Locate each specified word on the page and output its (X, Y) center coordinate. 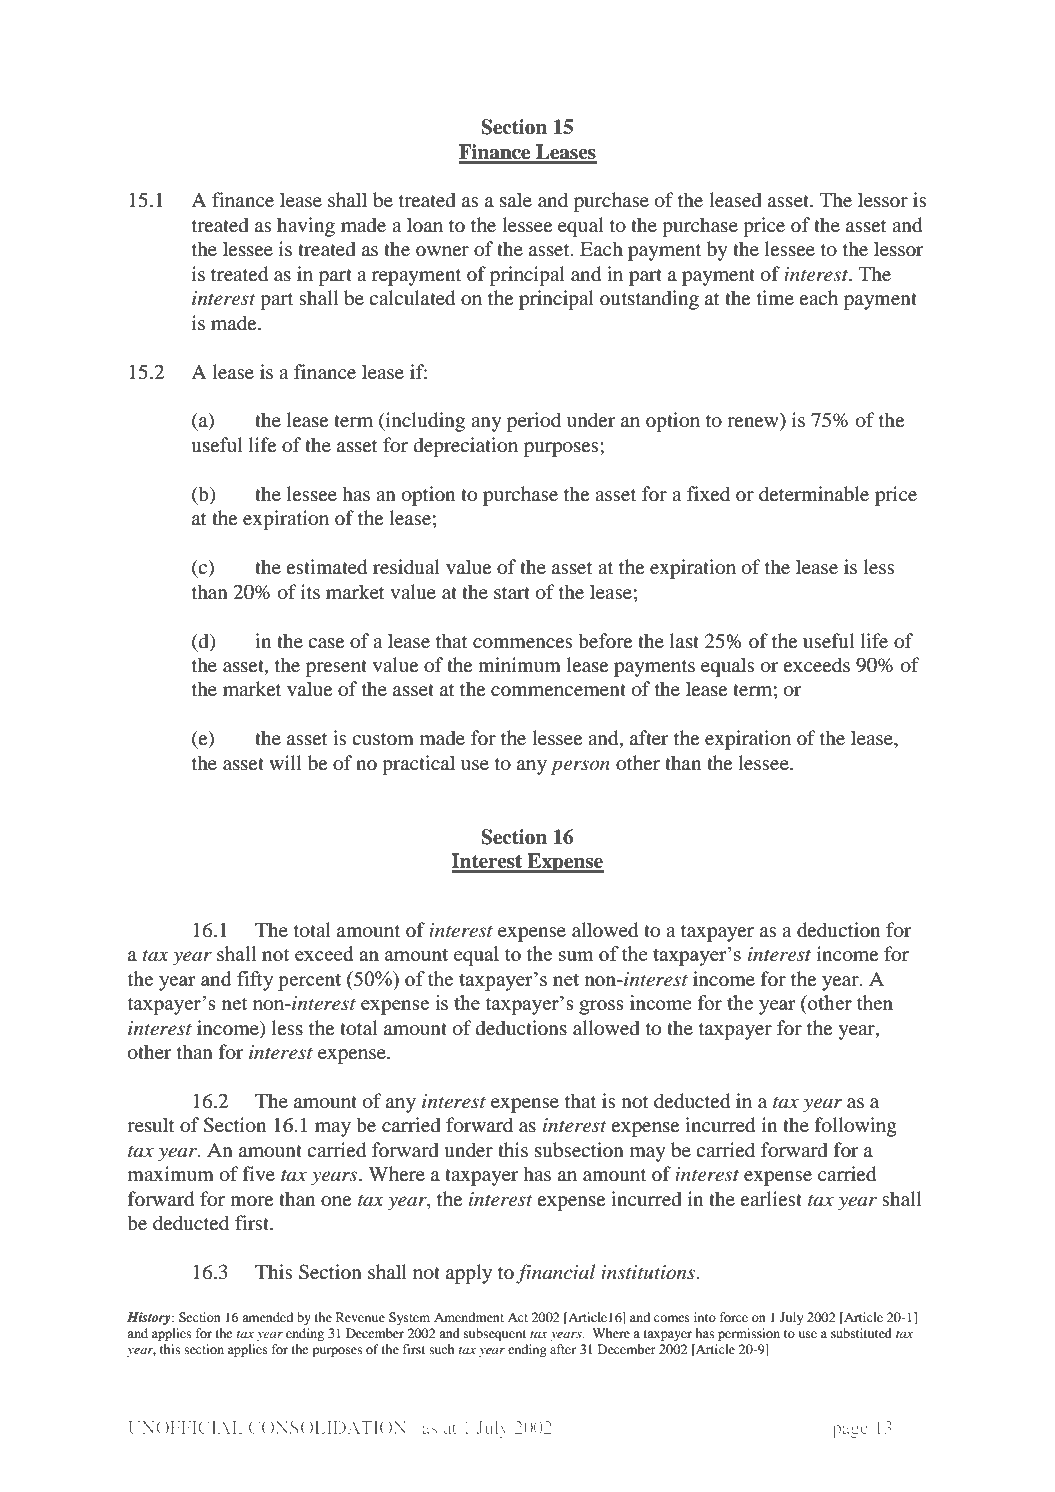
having (306, 227)
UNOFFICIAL (185, 1427)
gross (601, 1007)
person (580, 767)
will (285, 762)
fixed (708, 493)
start (512, 593)
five (259, 1173)
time (775, 297)
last (684, 640)
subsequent (495, 1334)
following (856, 1127)
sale (516, 199)
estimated (326, 567)
